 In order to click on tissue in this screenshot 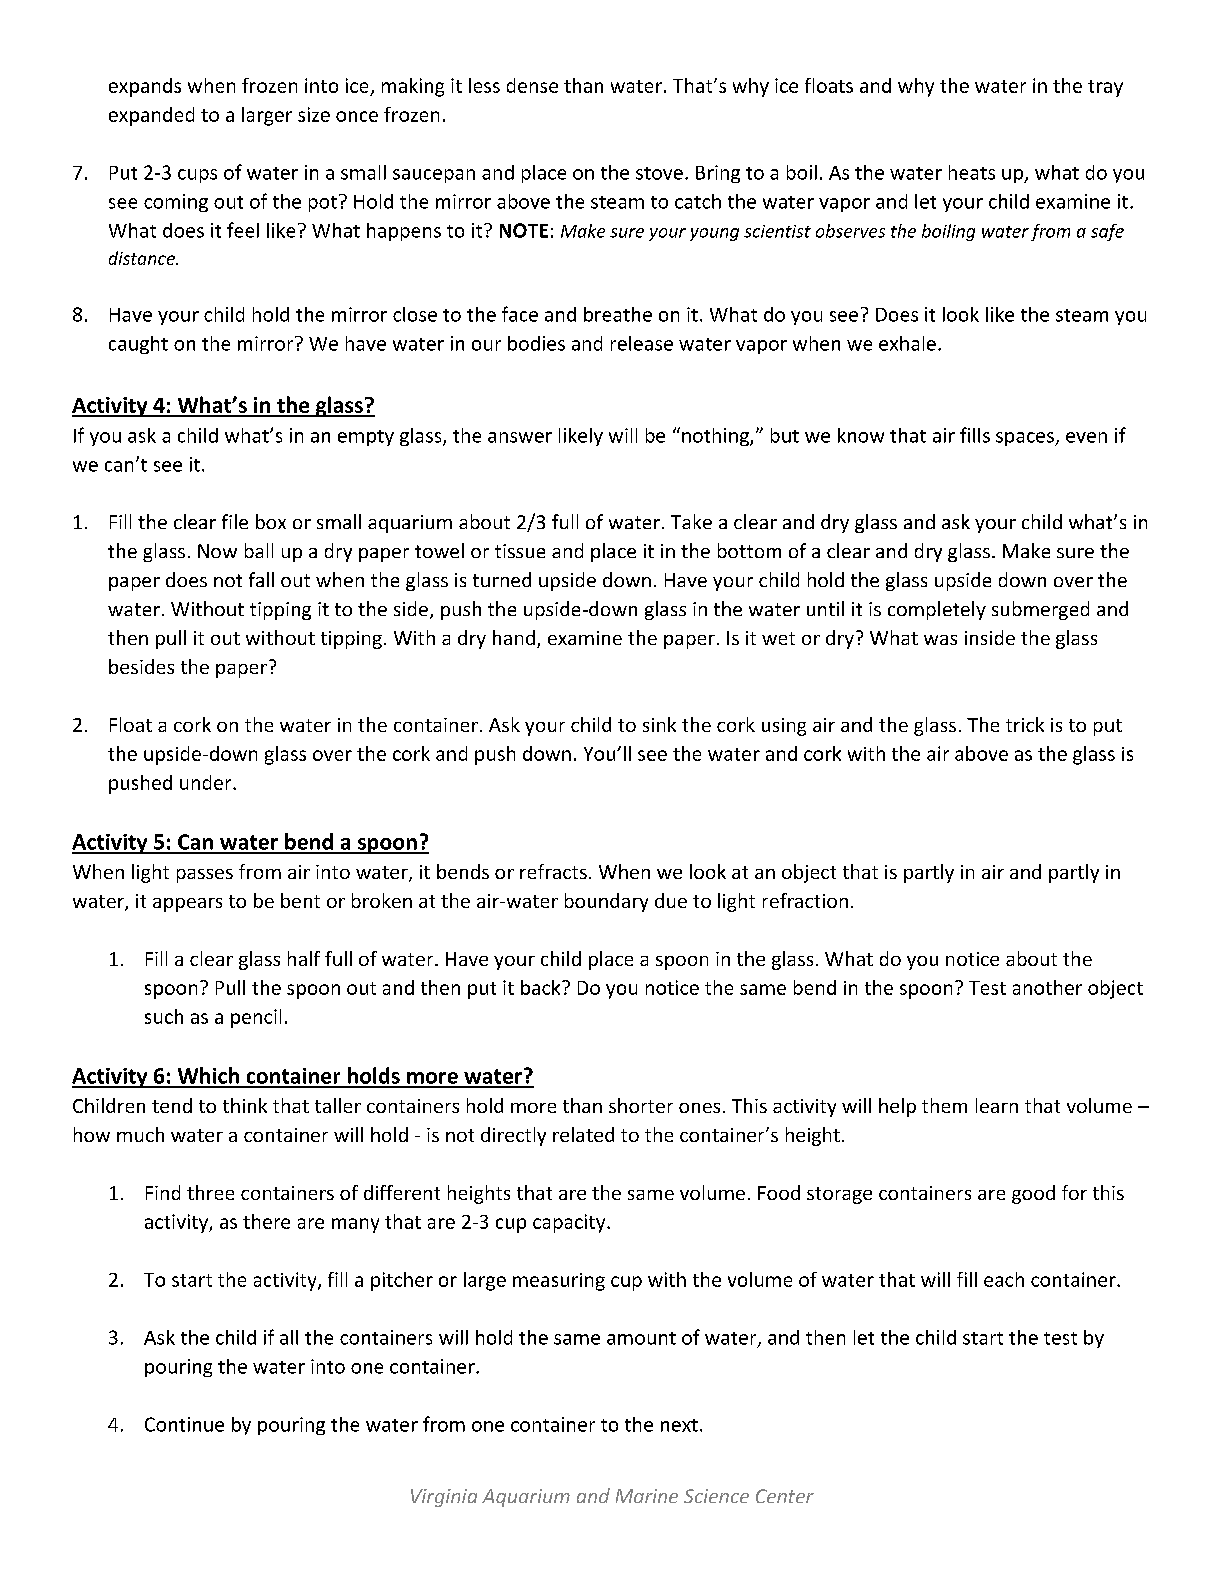, I will do `click(520, 551)`.
